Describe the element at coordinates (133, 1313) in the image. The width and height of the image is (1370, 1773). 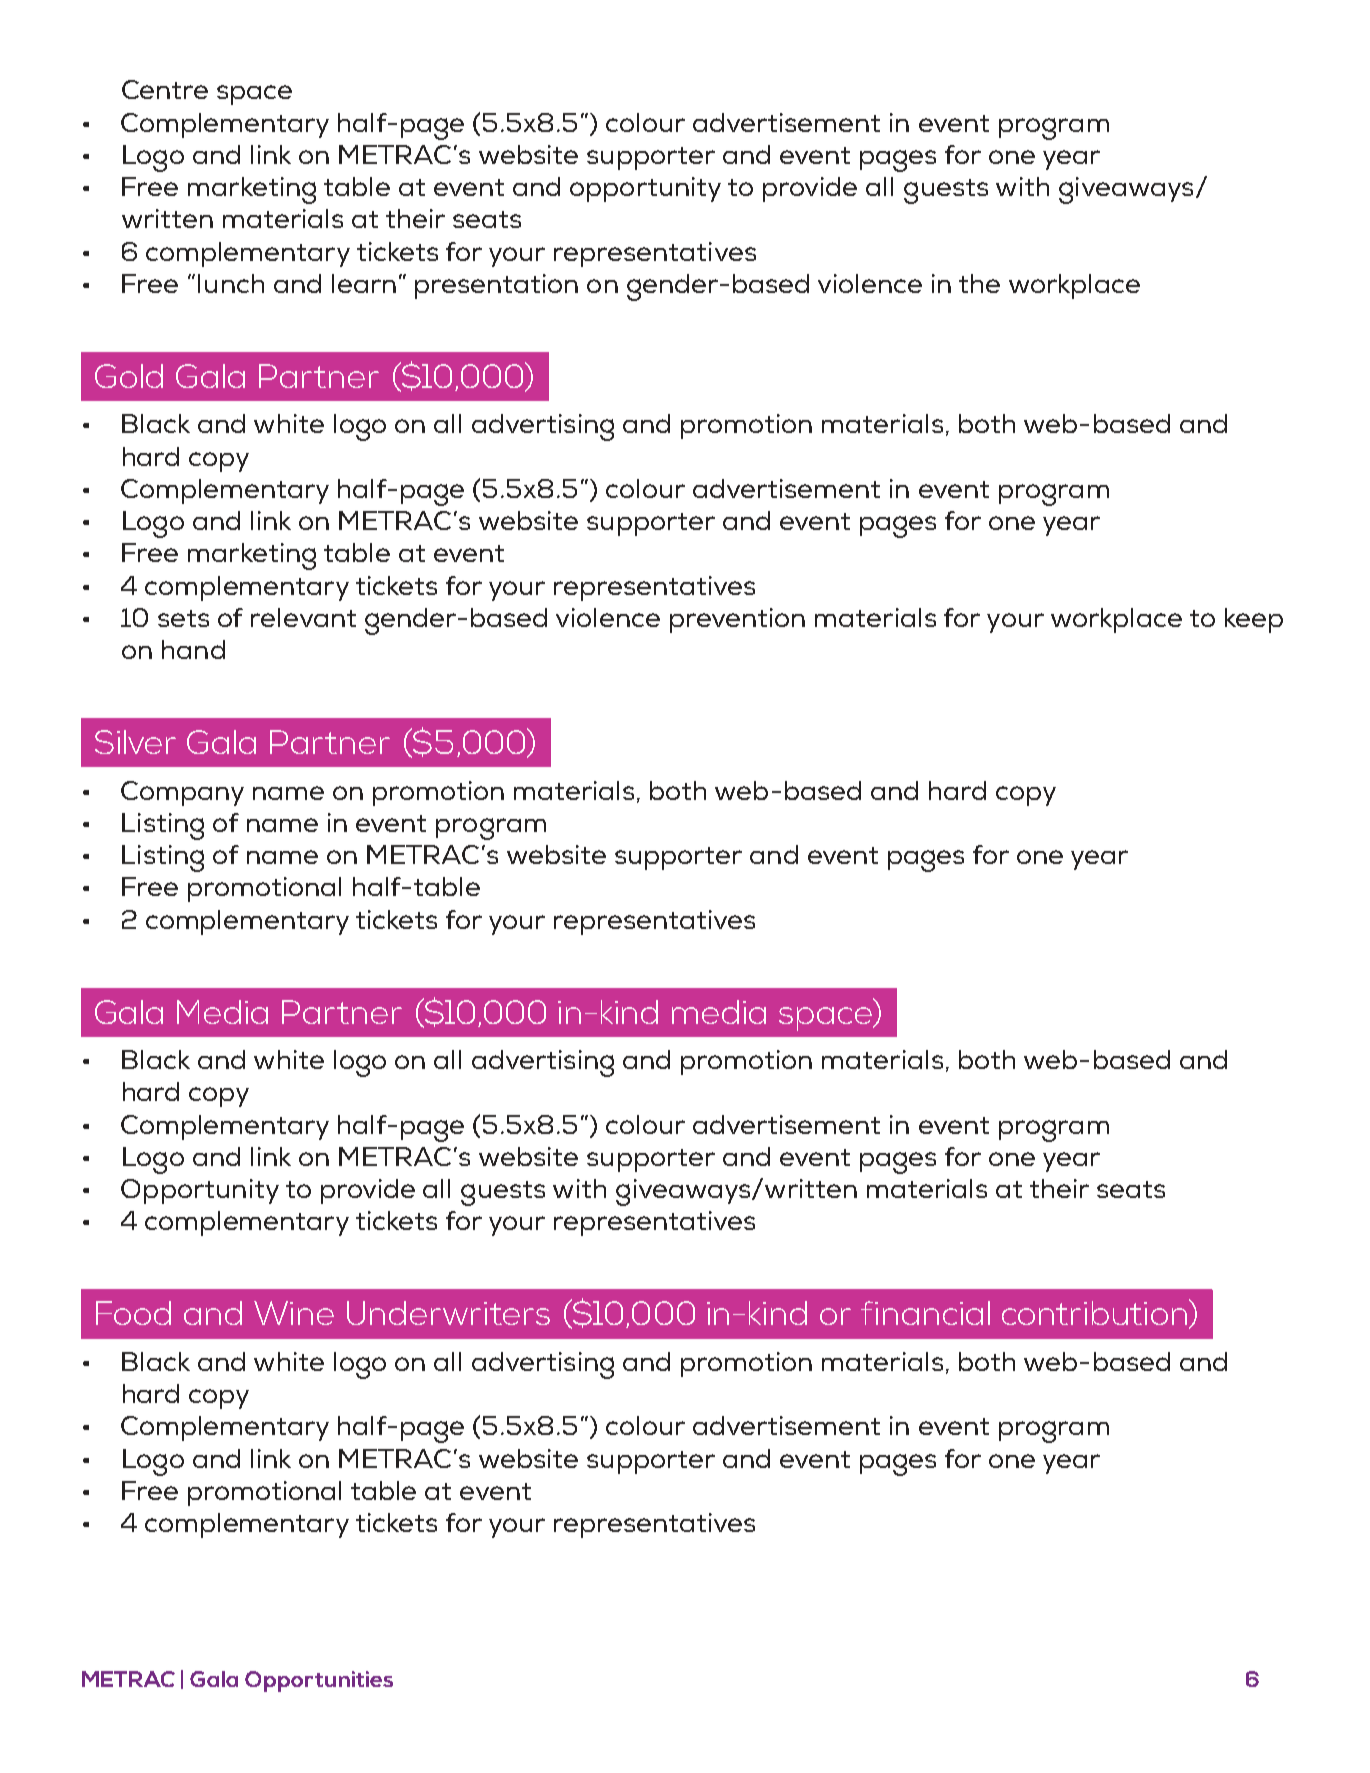
I see `Food` at that location.
